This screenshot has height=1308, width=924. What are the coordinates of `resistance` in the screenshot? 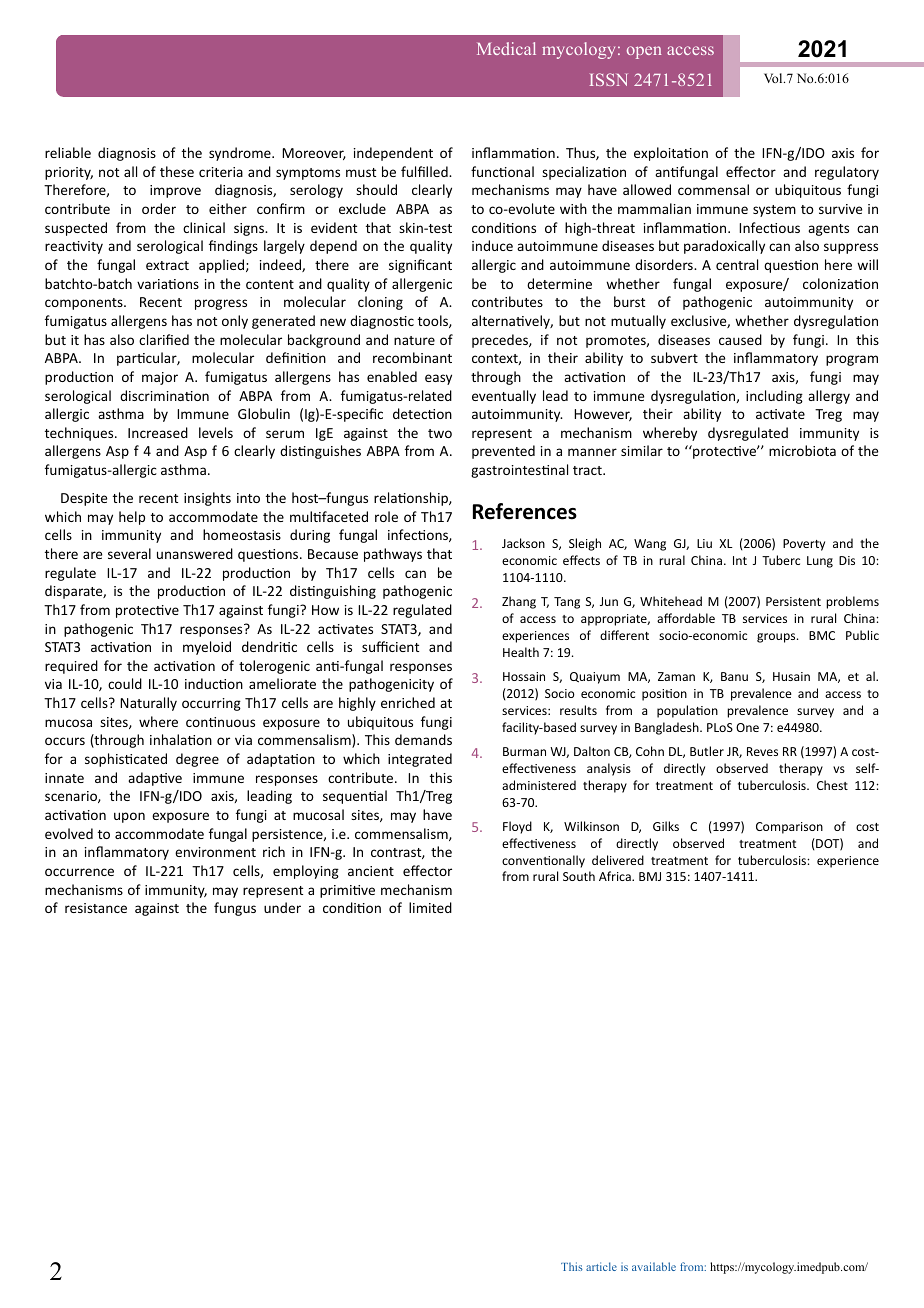 It's located at (96, 908).
